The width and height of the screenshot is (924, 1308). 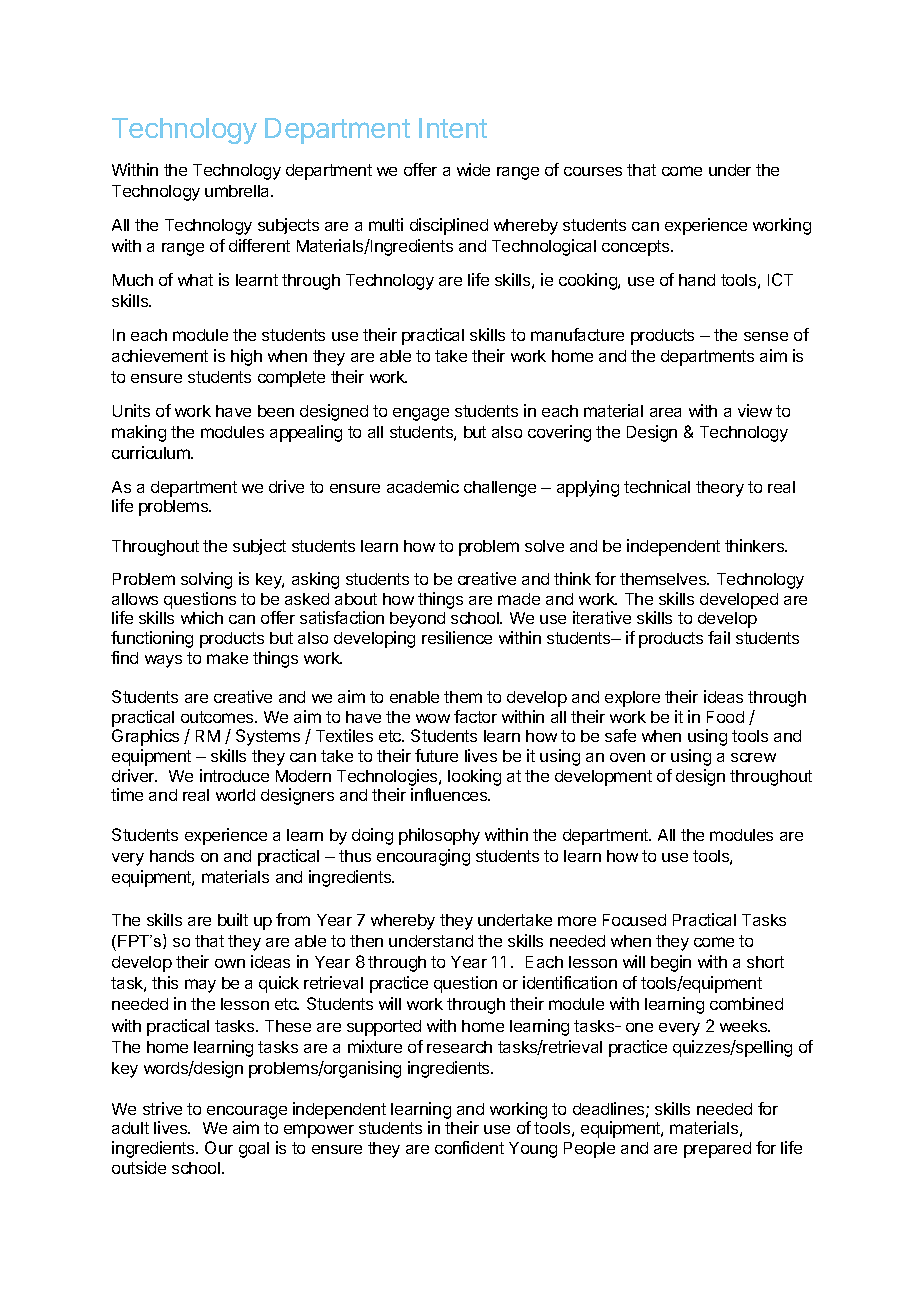 I want to click on different, so click(x=259, y=245).
